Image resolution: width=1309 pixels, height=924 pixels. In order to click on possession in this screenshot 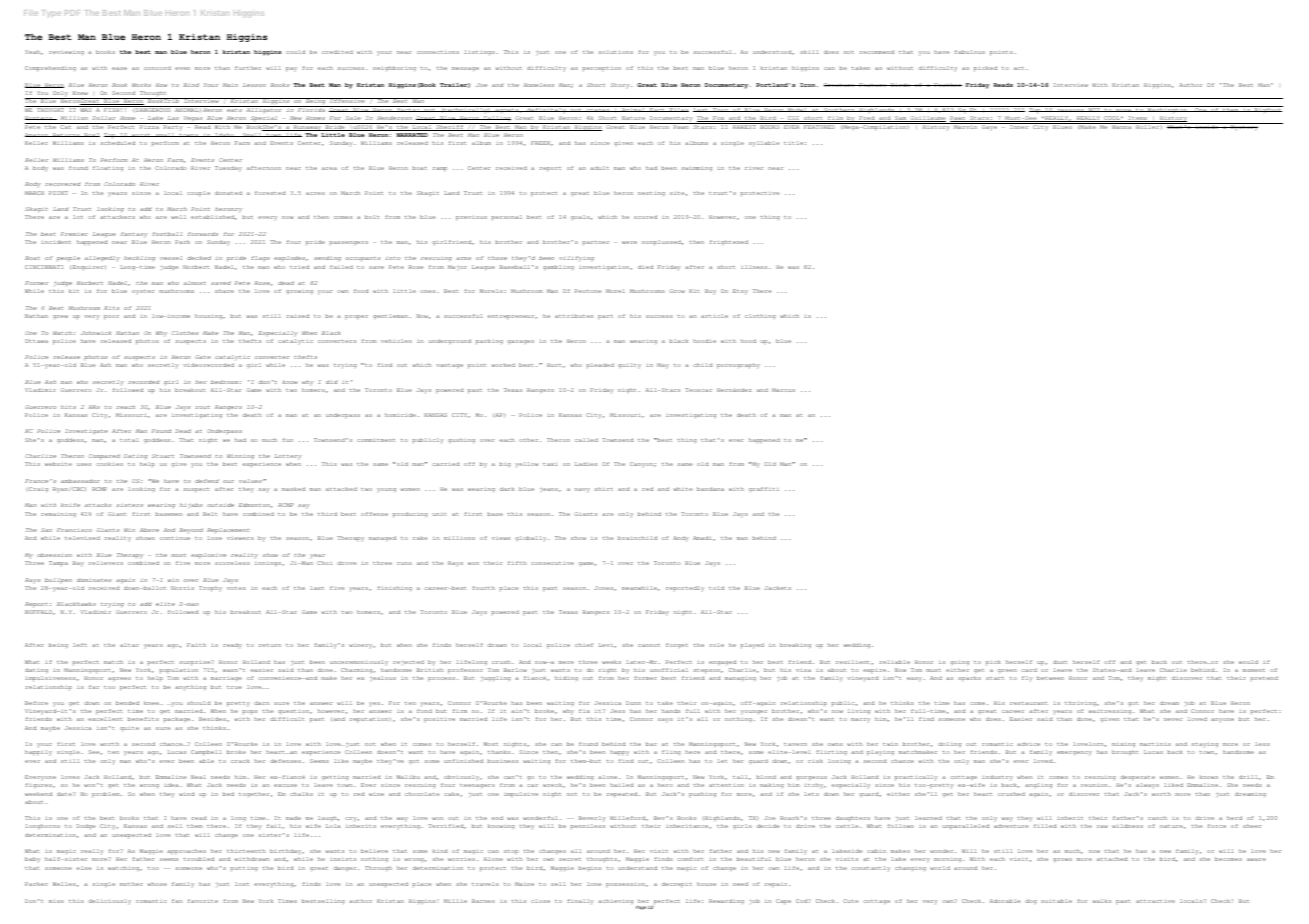, I will do `click(627, 884)`.
